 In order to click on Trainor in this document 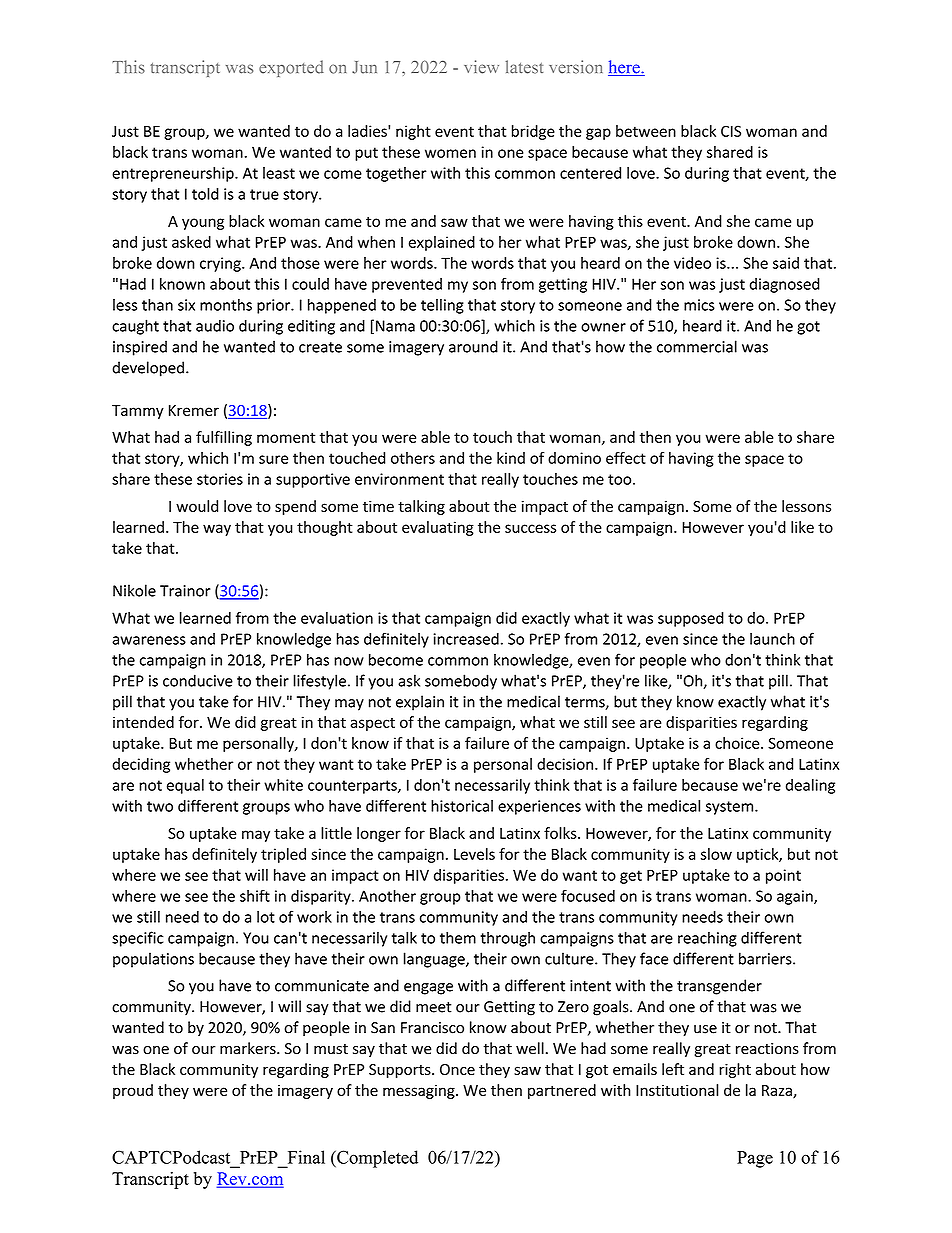, I will do `click(185, 591)`.
